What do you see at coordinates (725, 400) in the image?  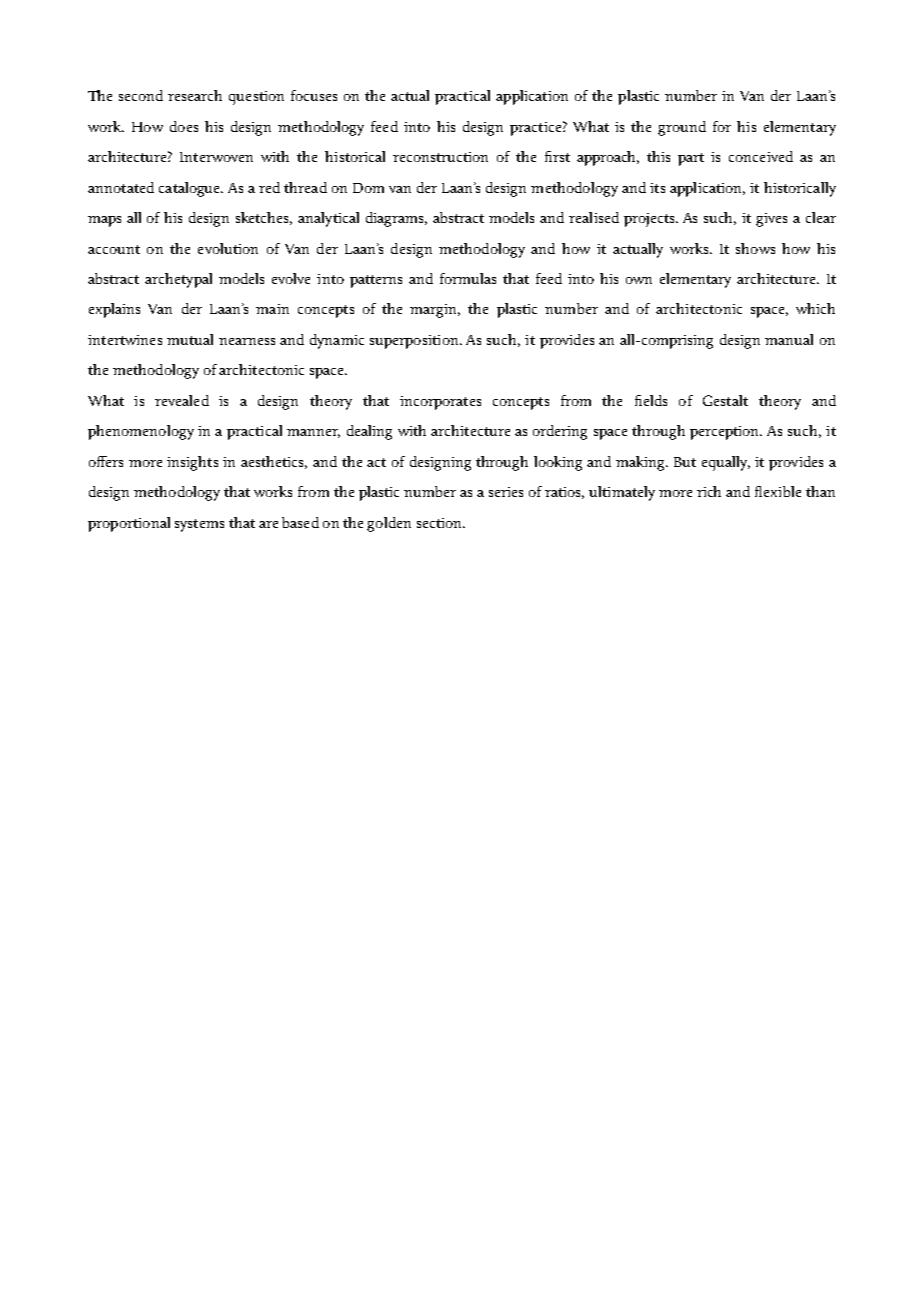 I see `Gestalt` at bounding box center [725, 400].
